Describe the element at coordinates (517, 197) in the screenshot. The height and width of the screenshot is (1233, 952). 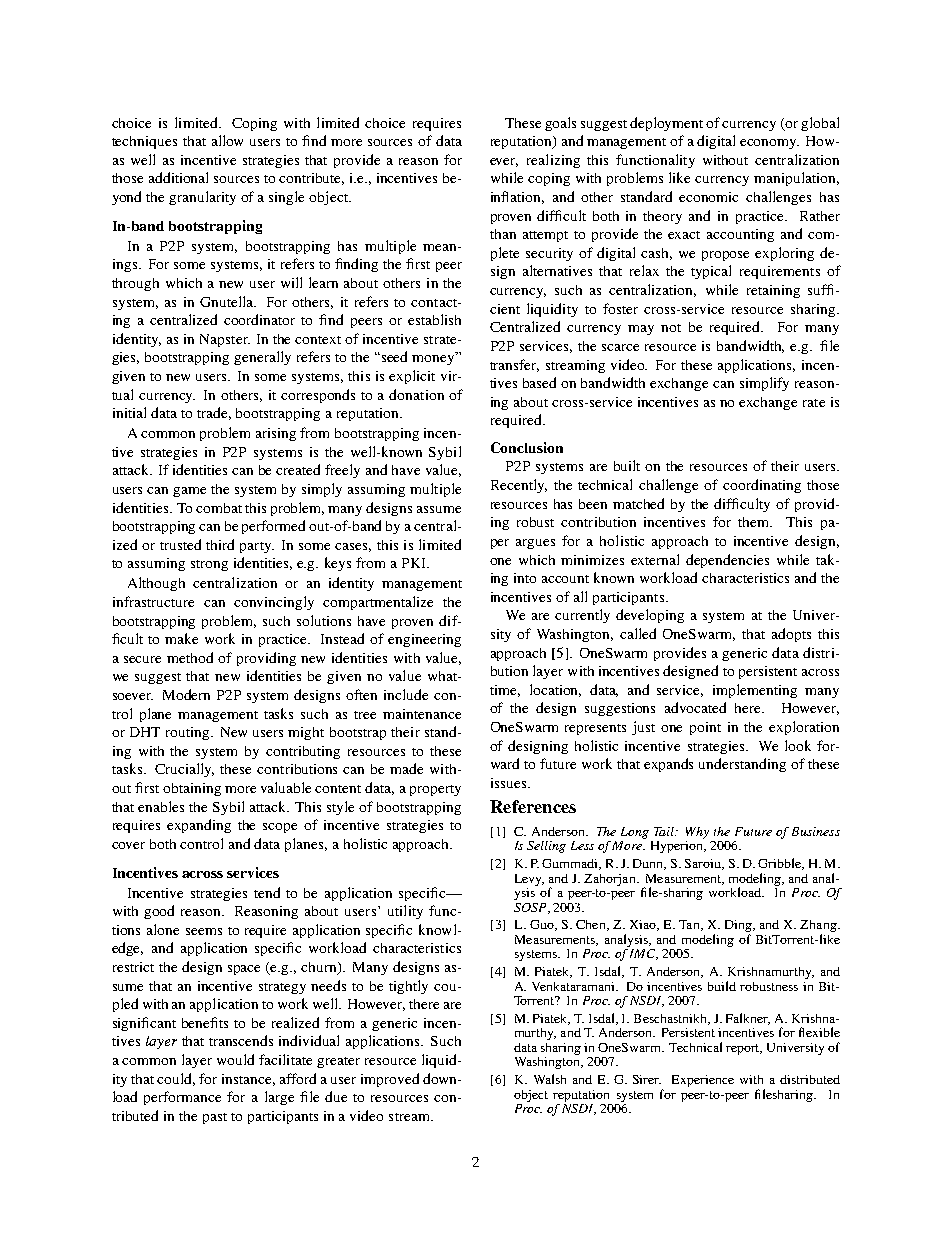
I see `inflation` at that location.
